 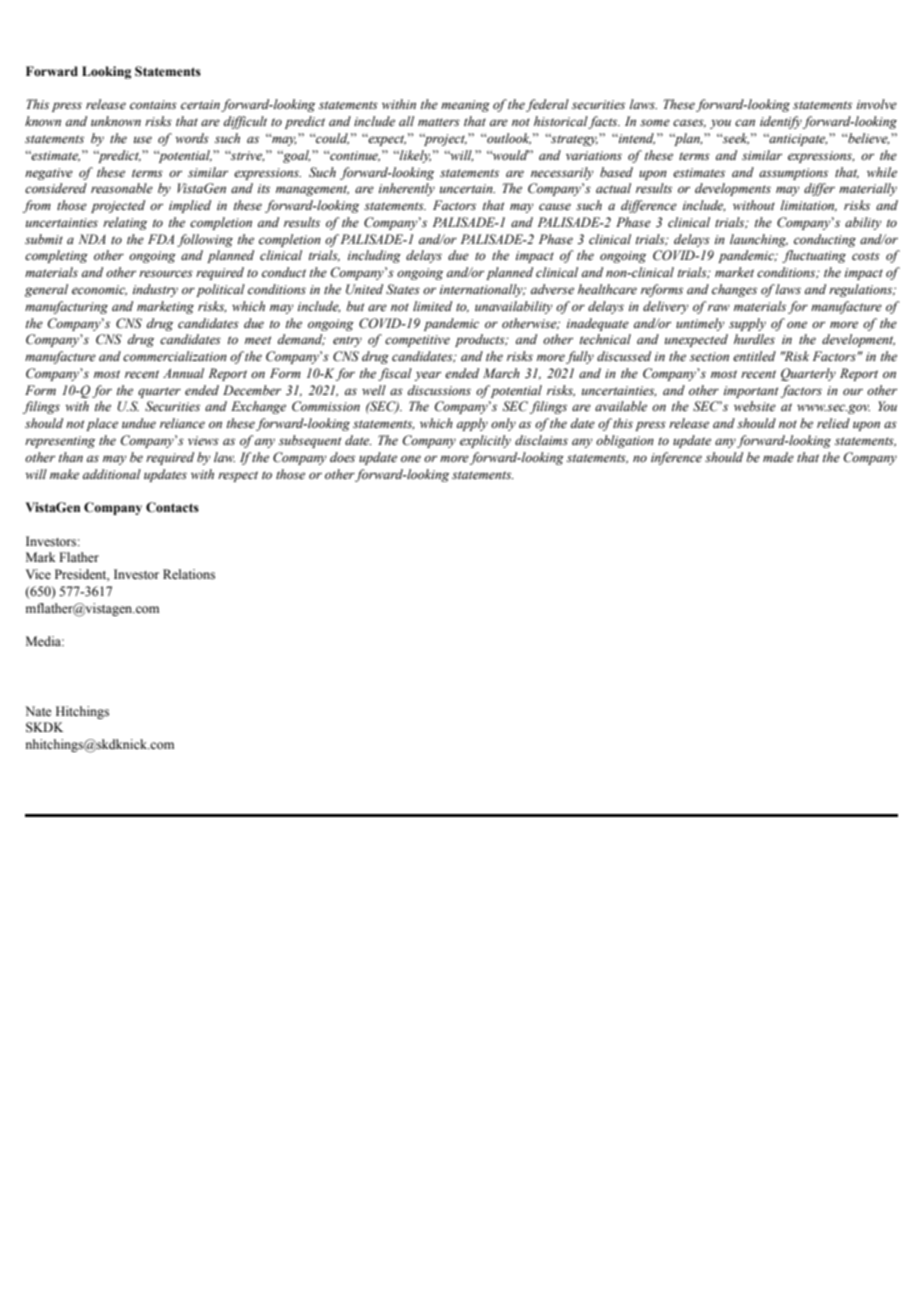 What do you see at coordinates (439, 122) in the document?
I see `matters` at bounding box center [439, 122].
